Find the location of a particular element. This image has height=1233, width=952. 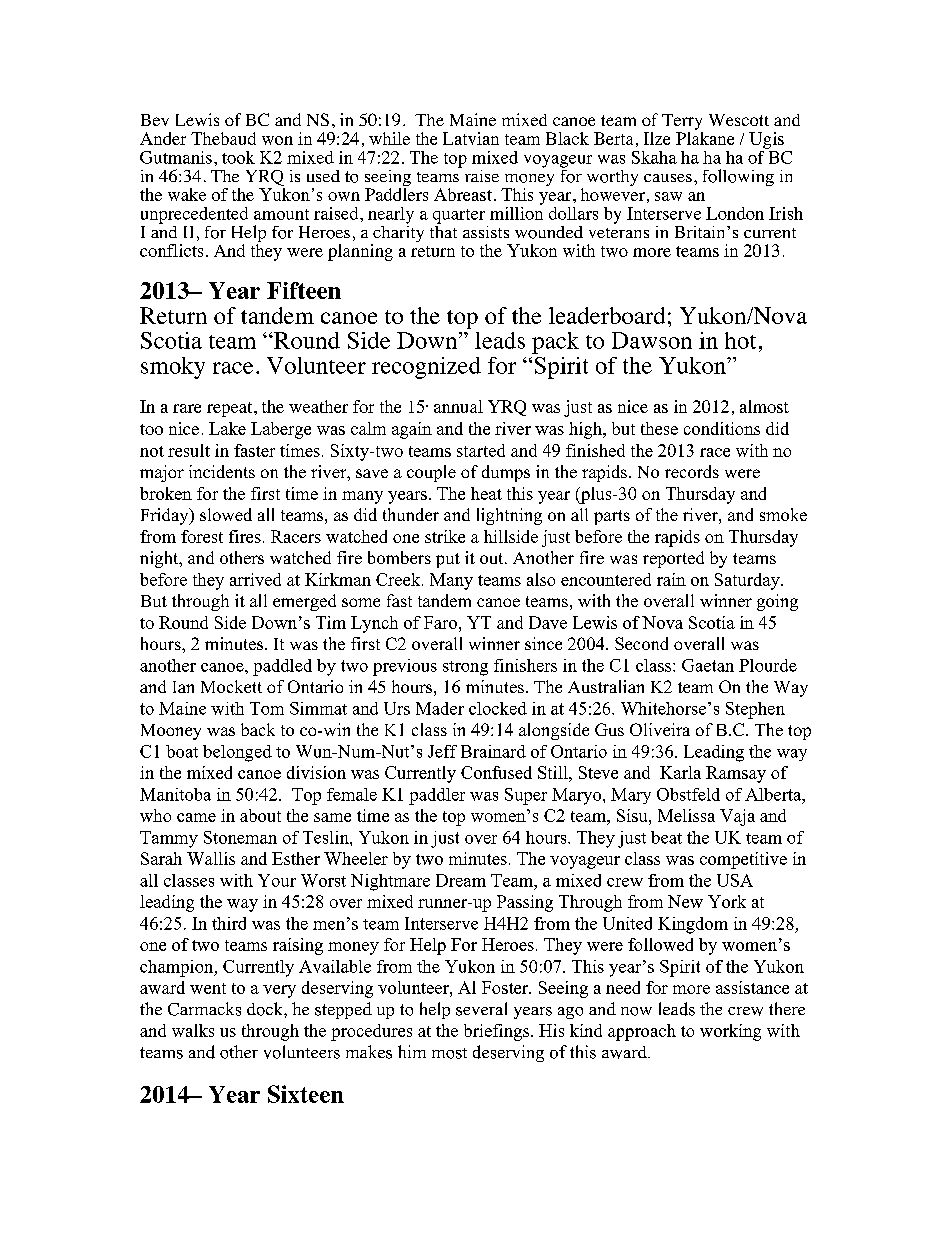

took is located at coordinates (238, 157).
